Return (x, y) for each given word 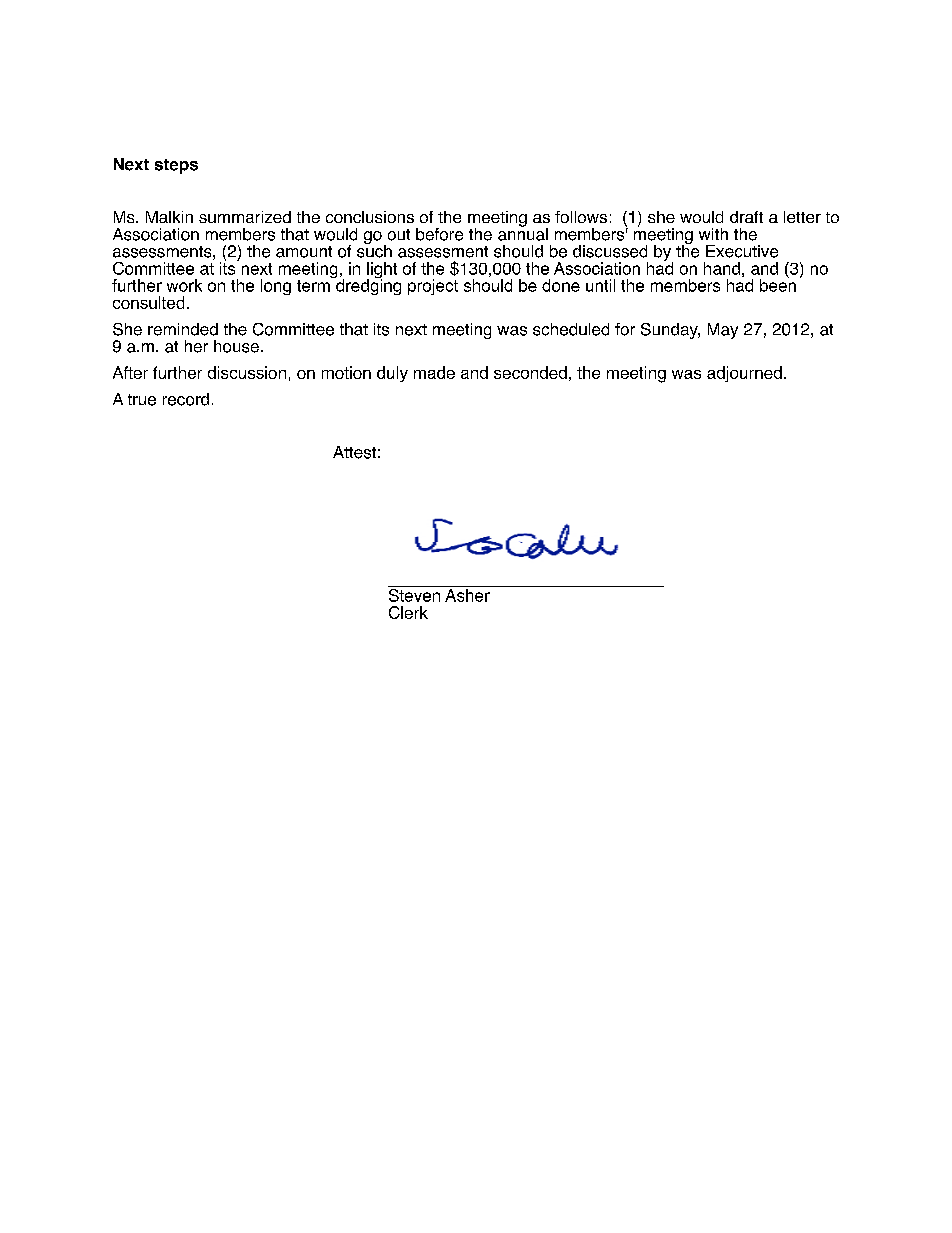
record (186, 399)
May (723, 331)
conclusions (370, 217)
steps (176, 166)
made (434, 372)
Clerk (408, 612)
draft (746, 217)
